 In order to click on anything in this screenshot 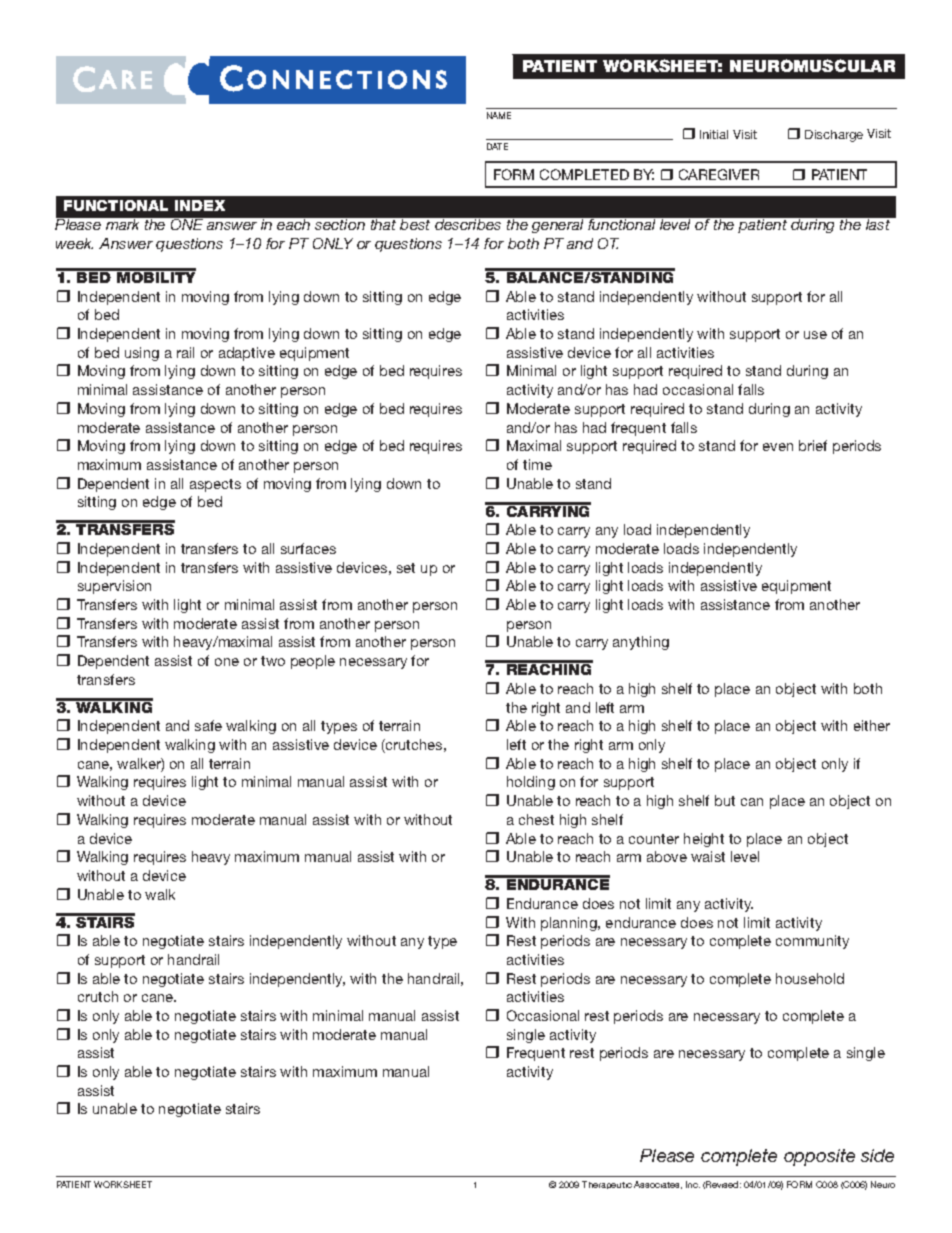, I will do `click(641, 643)`.
